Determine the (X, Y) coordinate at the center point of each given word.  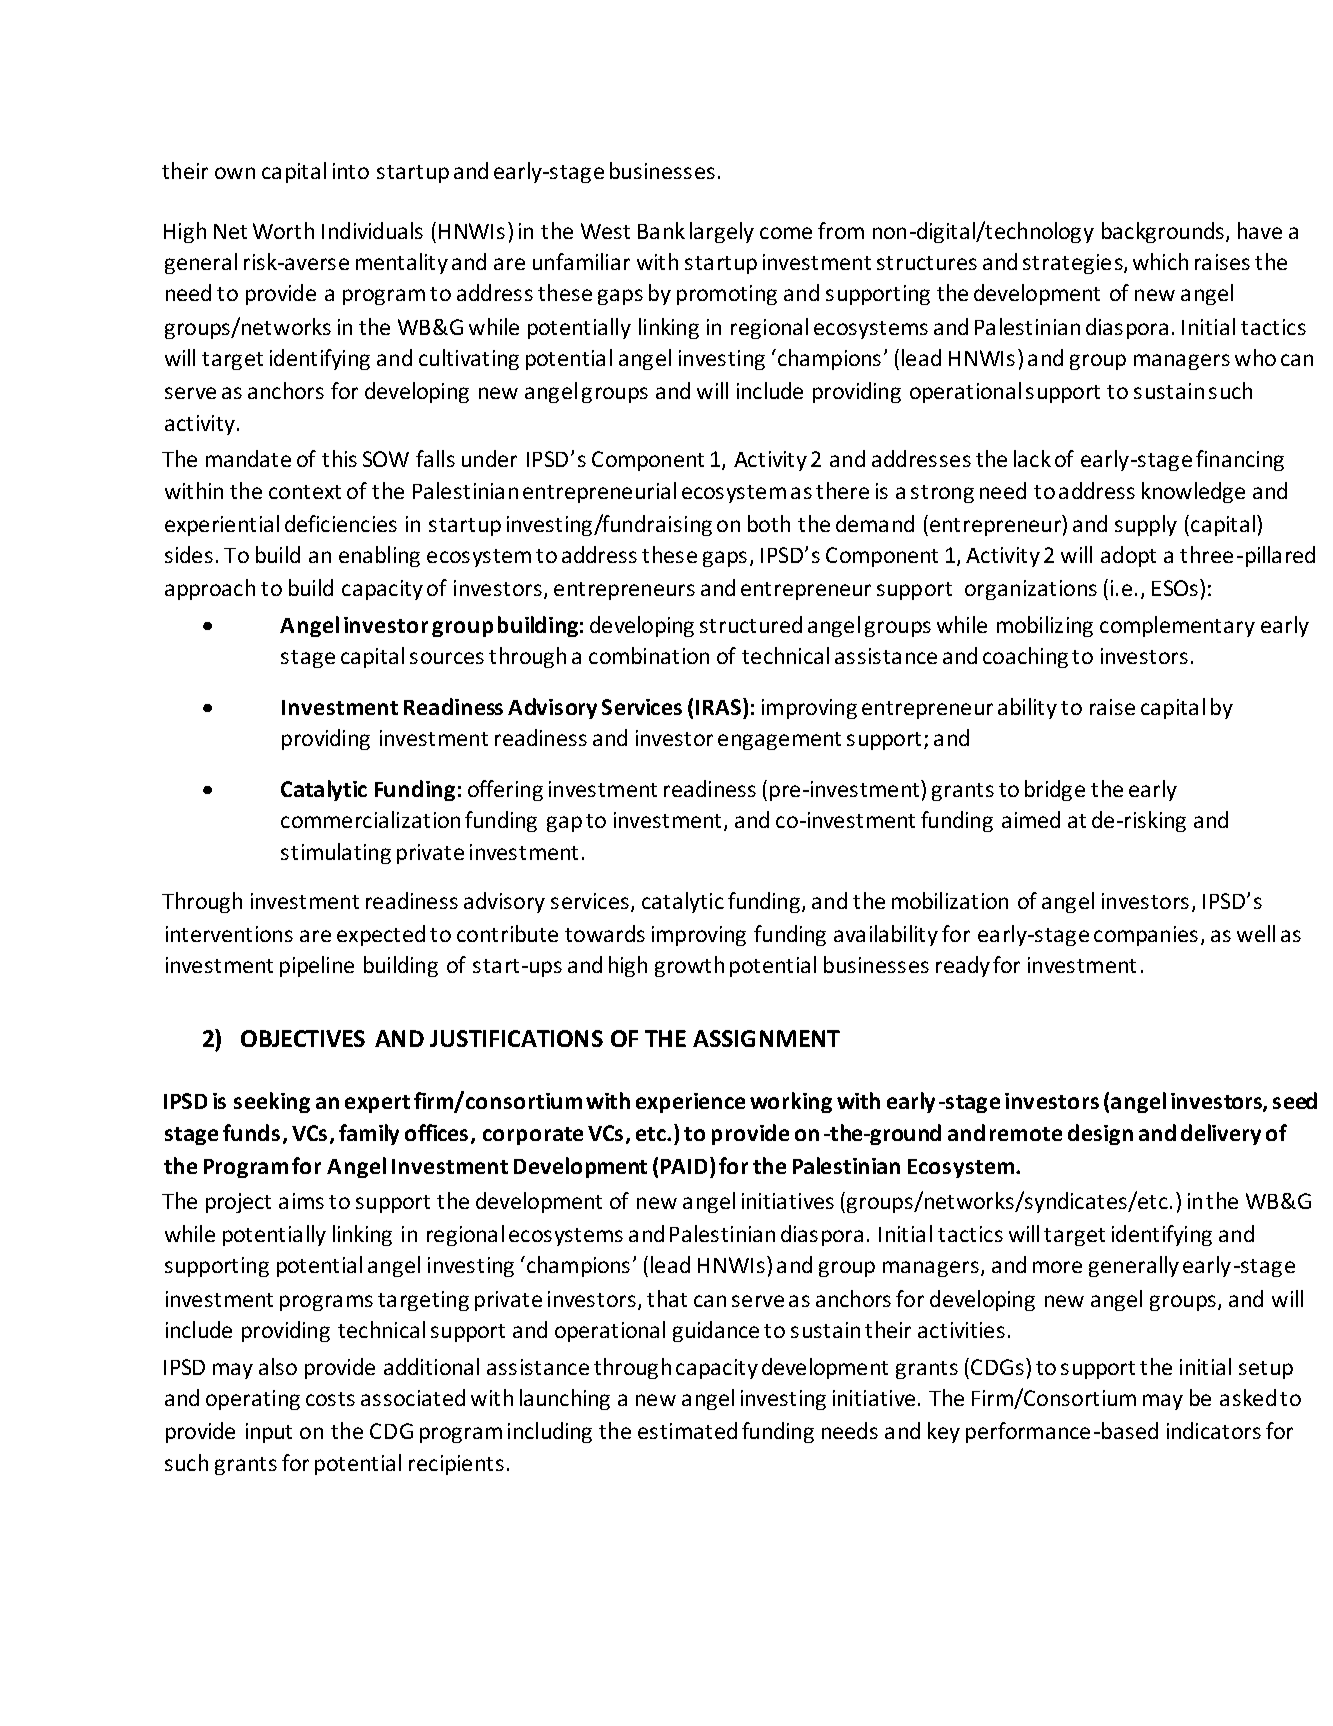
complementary (1177, 626)
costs (330, 1399)
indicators (1214, 1430)
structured (751, 624)
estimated (687, 1430)
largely (722, 232)
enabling (379, 556)
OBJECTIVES (303, 1038)
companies (1146, 936)
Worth (283, 230)
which (1160, 261)
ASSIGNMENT (766, 1038)
